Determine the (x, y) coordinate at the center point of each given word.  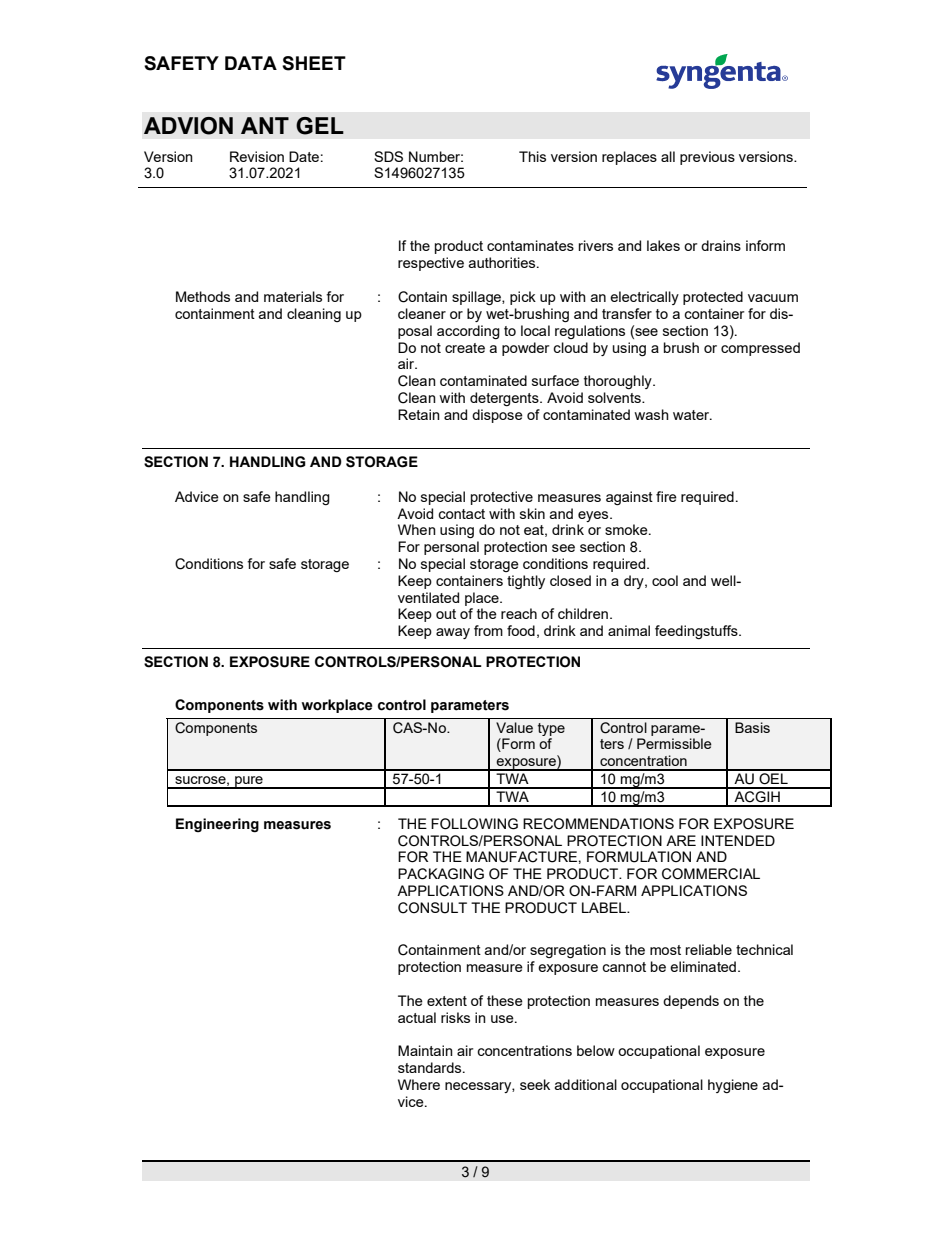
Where (419, 1084)
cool (665, 580)
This (532, 156)
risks (455, 1017)
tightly (526, 582)
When (417, 529)
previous (707, 158)
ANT (265, 125)
